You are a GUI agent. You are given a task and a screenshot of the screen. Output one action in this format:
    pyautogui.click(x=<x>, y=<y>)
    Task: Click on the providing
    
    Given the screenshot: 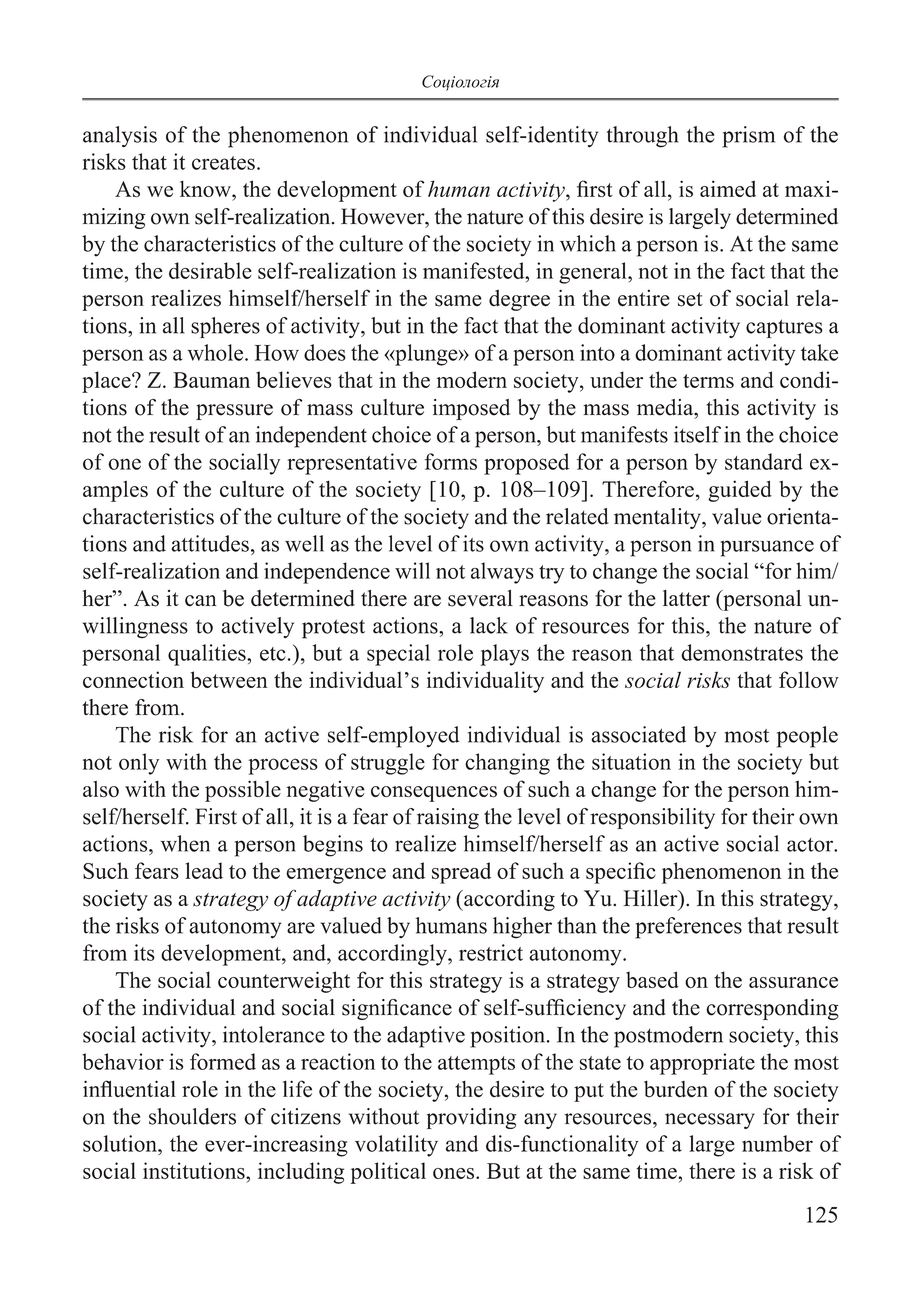 What is the action you would take?
    pyautogui.click(x=471, y=1118)
